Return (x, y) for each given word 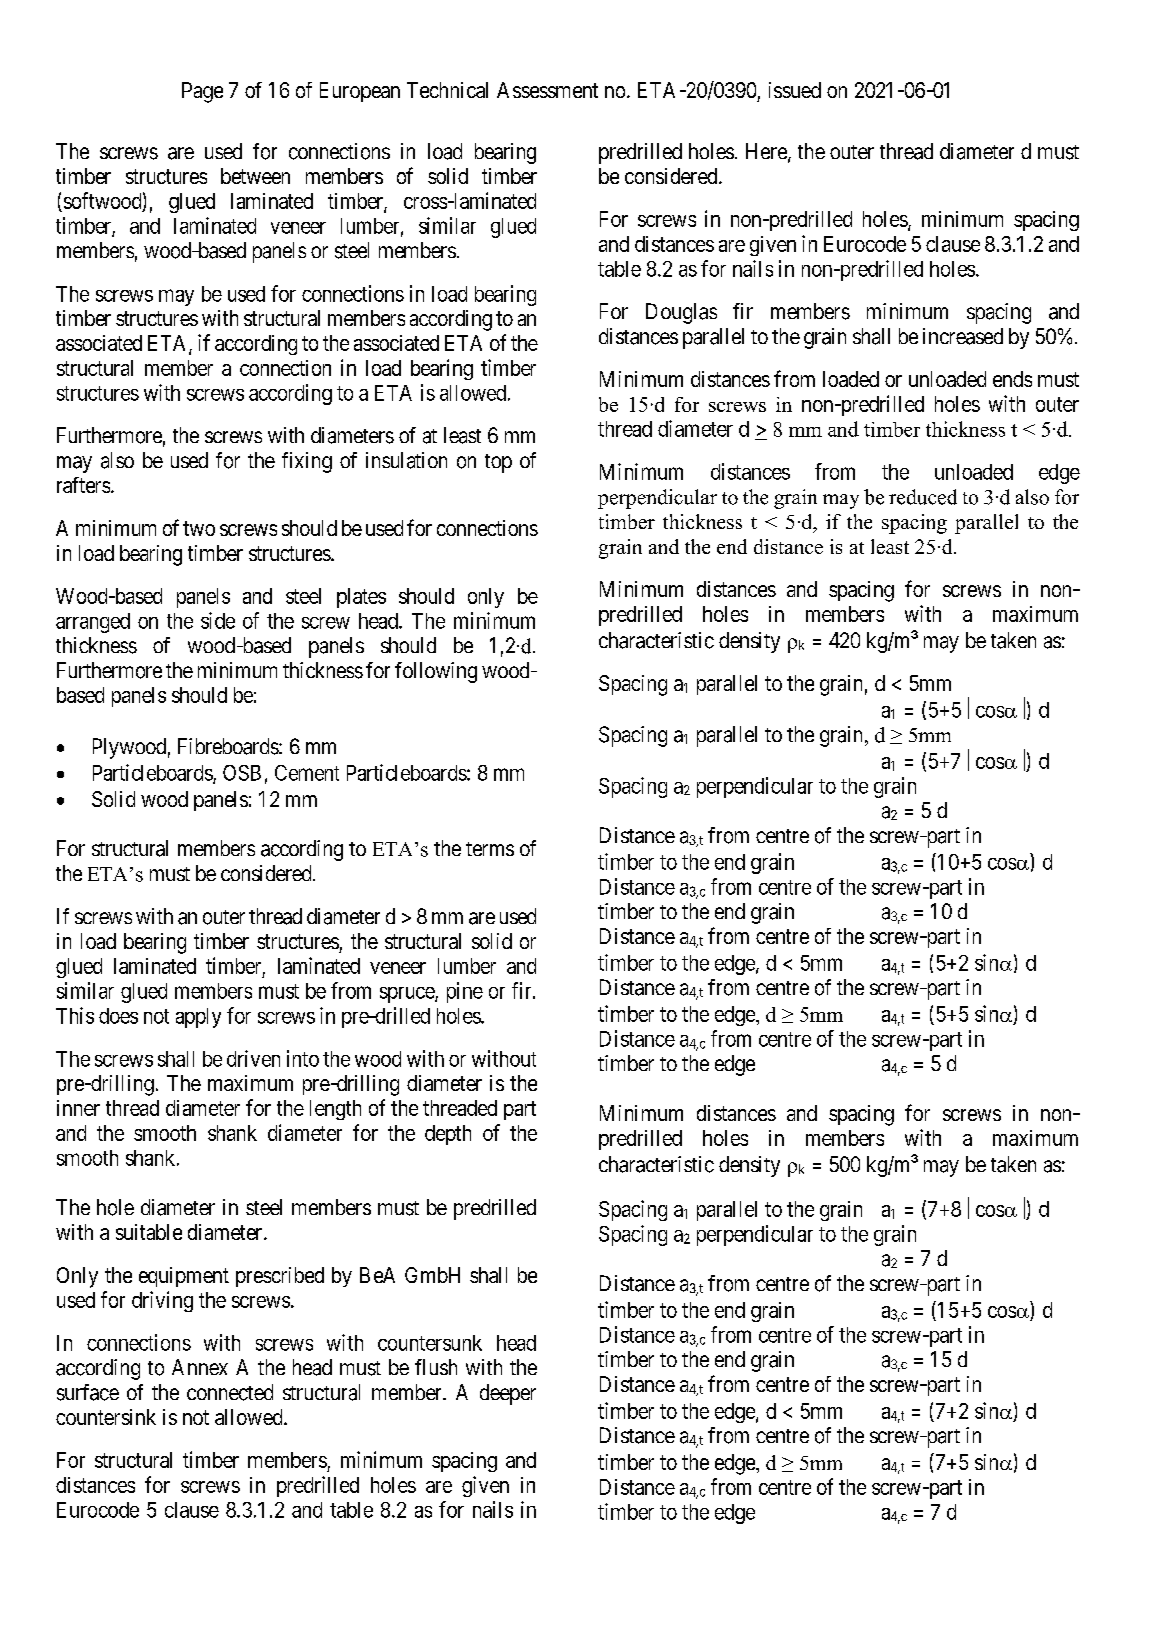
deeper (508, 1394)
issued (795, 90)
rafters (83, 485)
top (498, 463)
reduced (923, 497)
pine (465, 992)
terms (490, 849)
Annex (200, 1367)
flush (436, 1367)
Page (202, 92)
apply (198, 1018)
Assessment (547, 90)
